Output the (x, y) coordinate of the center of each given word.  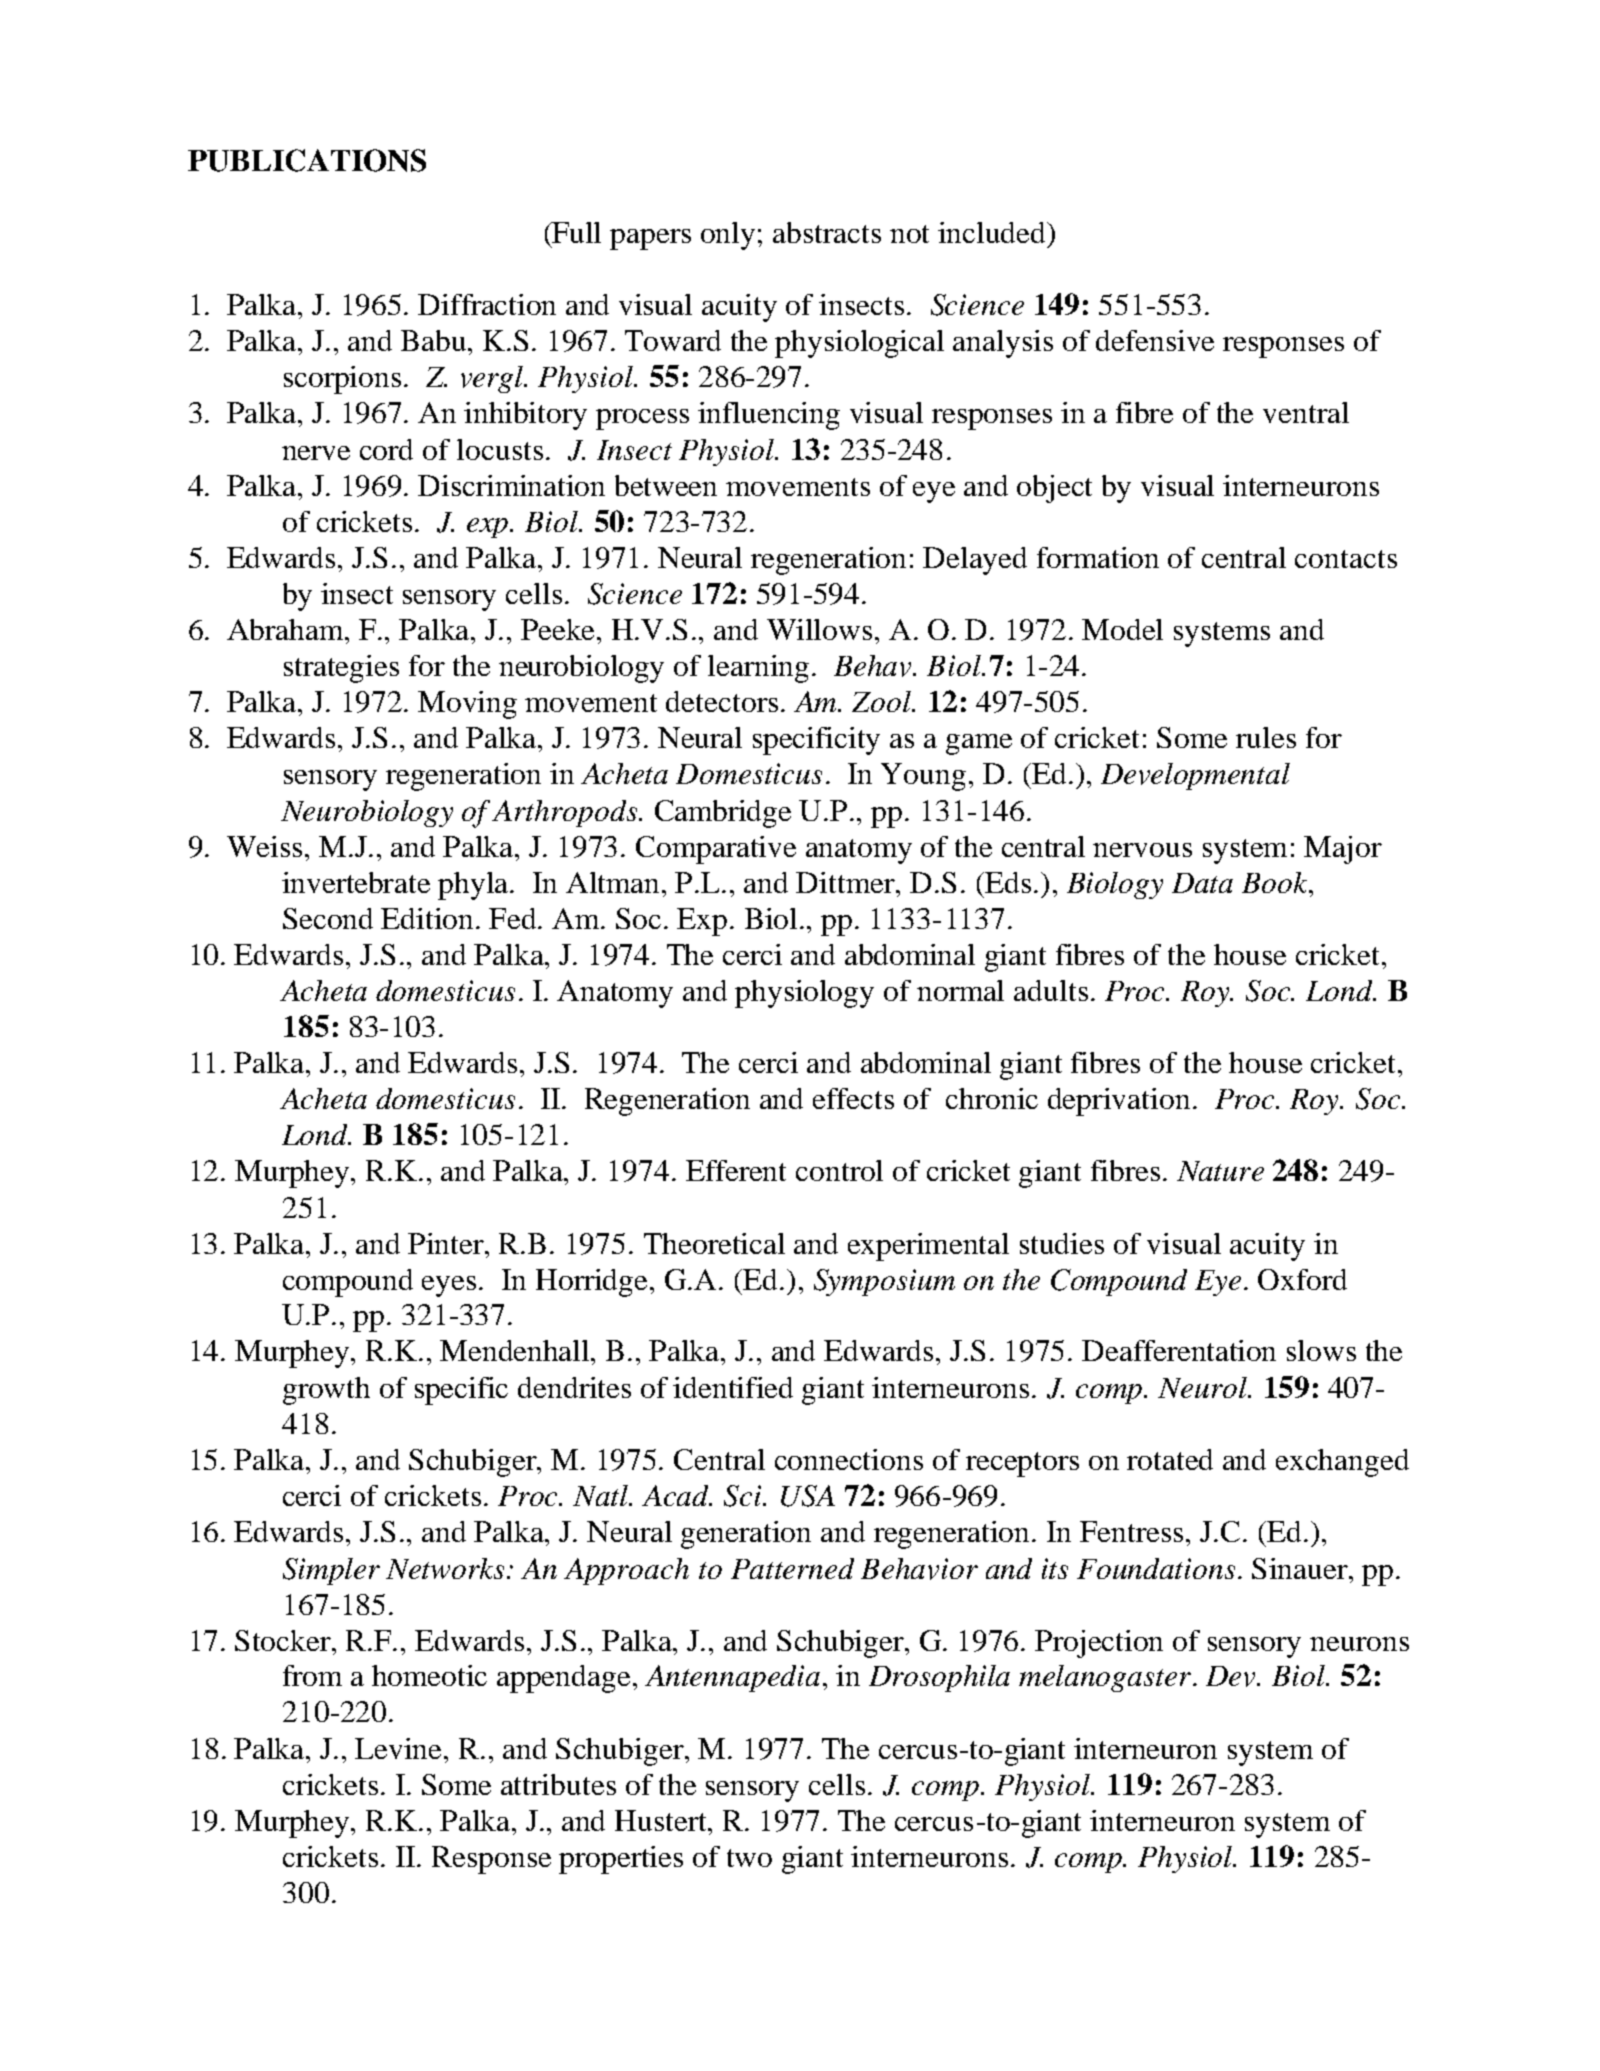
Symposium (884, 1282)
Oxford (1302, 1279)
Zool (882, 701)
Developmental (1195, 776)
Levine (400, 1748)
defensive (1155, 340)
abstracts (827, 232)
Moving (467, 705)
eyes (449, 1286)
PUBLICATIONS (307, 160)
